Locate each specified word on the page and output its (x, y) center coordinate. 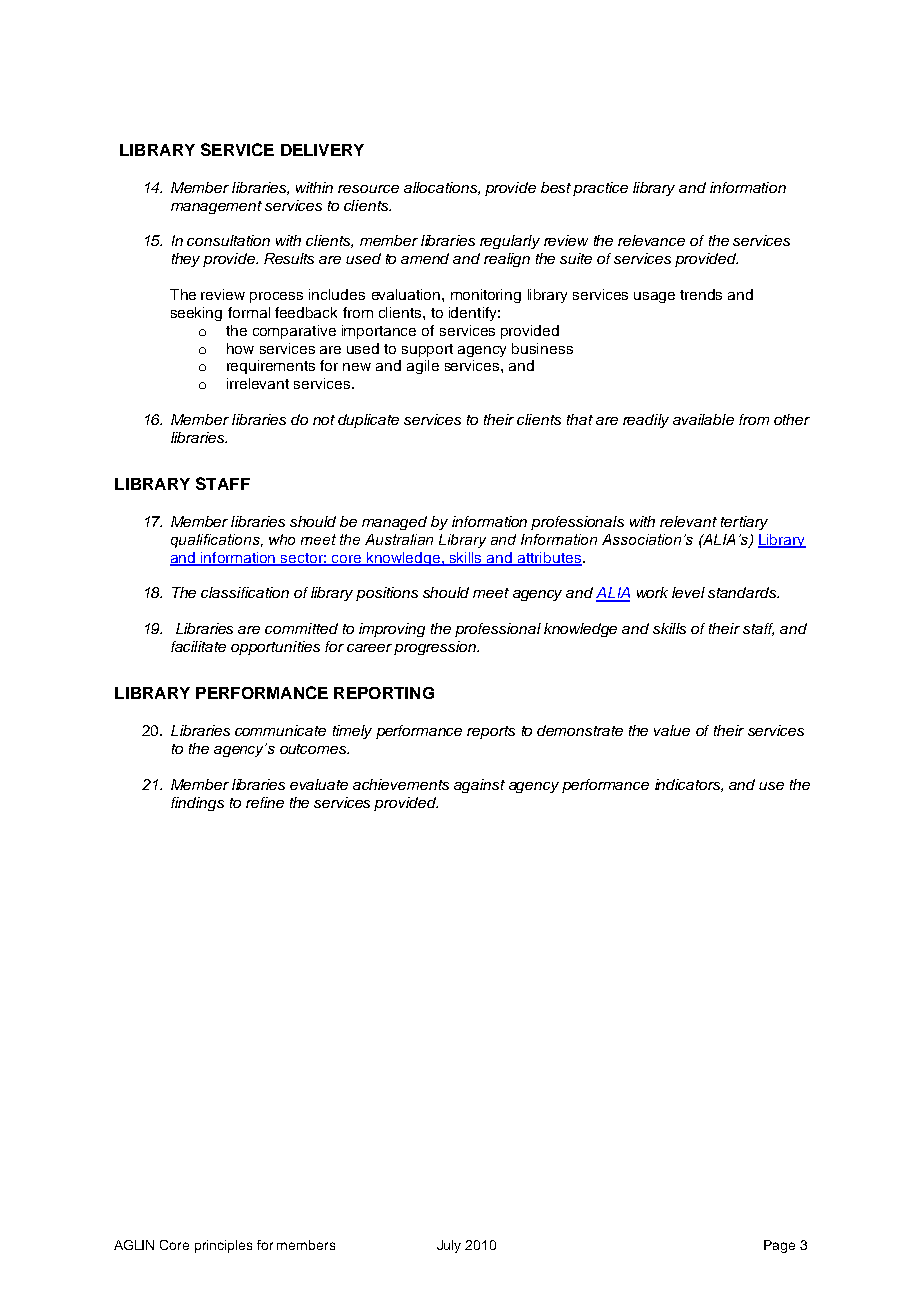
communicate (280, 730)
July (449, 1246)
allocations (441, 188)
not (324, 420)
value (672, 730)
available (703, 419)
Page (779, 1246)
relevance (651, 240)
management (216, 207)
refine (265, 802)
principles (223, 1246)
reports (491, 732)
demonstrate (580, 730)
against (479, 786)
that (580, 419)
